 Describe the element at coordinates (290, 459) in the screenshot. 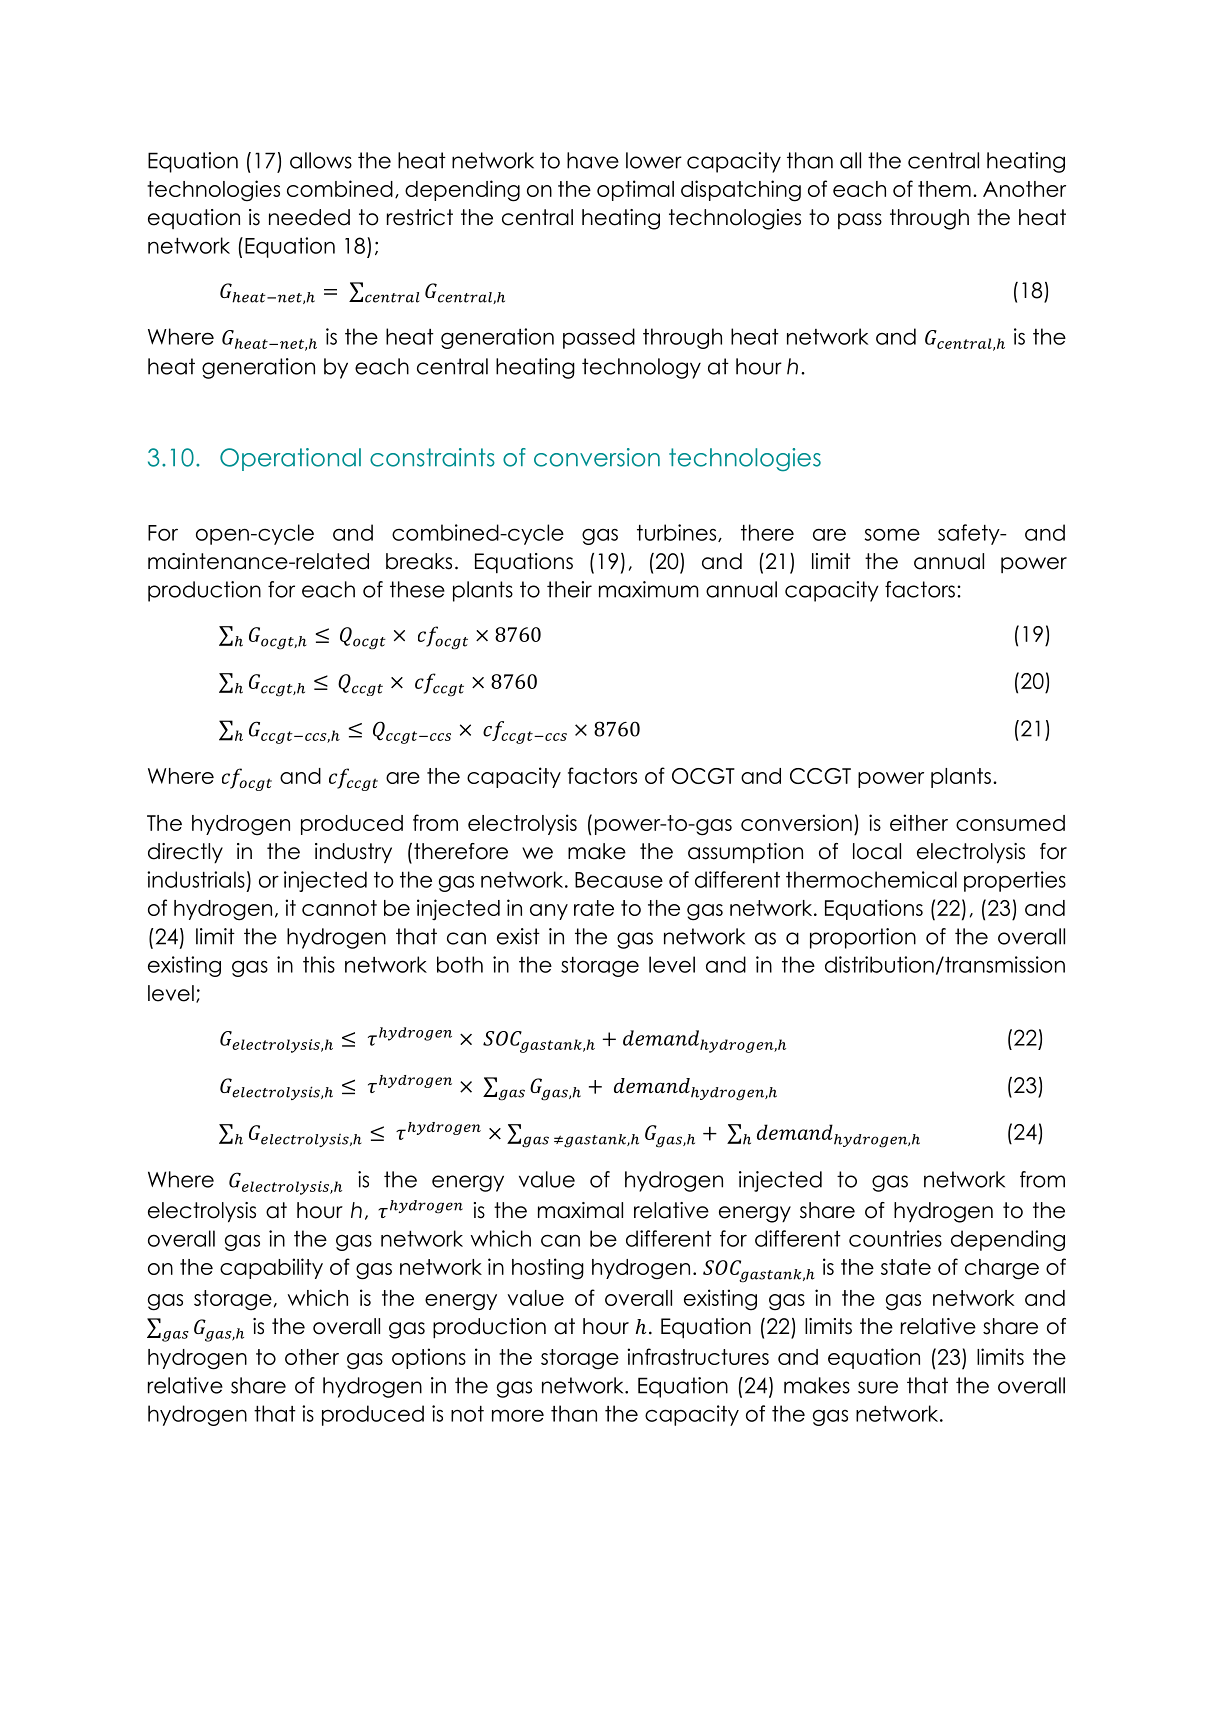

I see `Operational` at that location.
